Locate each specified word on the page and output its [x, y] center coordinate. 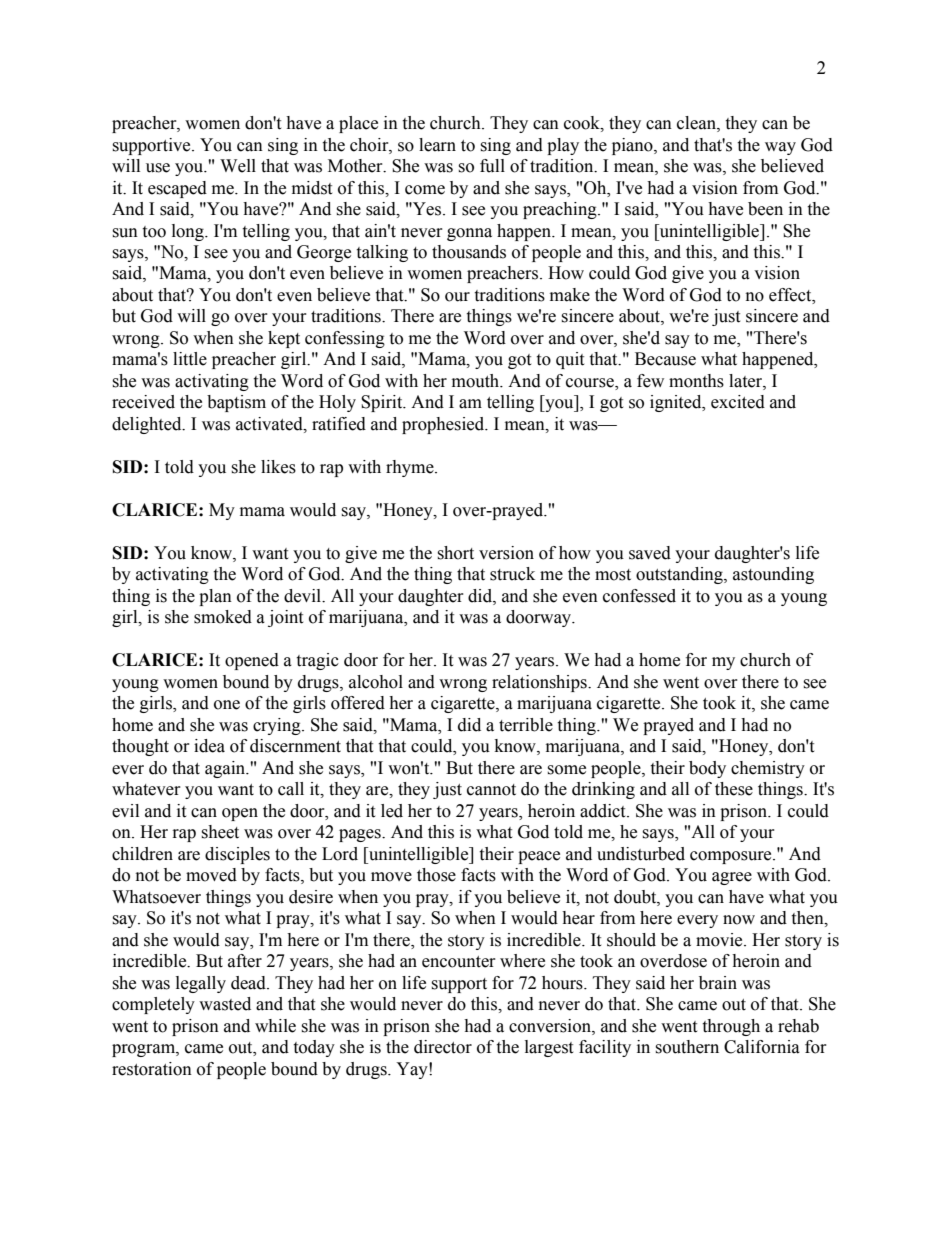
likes [278, 467]
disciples [237, 855]
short [455, 553]
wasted [225, 1004]
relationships [540, 683]
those [436, 875]
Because [665, 359]
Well [238, 166]
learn [437, 145]
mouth [477, 381]
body [707, 769]
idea [209, 746]
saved [650, 553]
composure [732, 857]
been [765, 209]
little [190, 359]
